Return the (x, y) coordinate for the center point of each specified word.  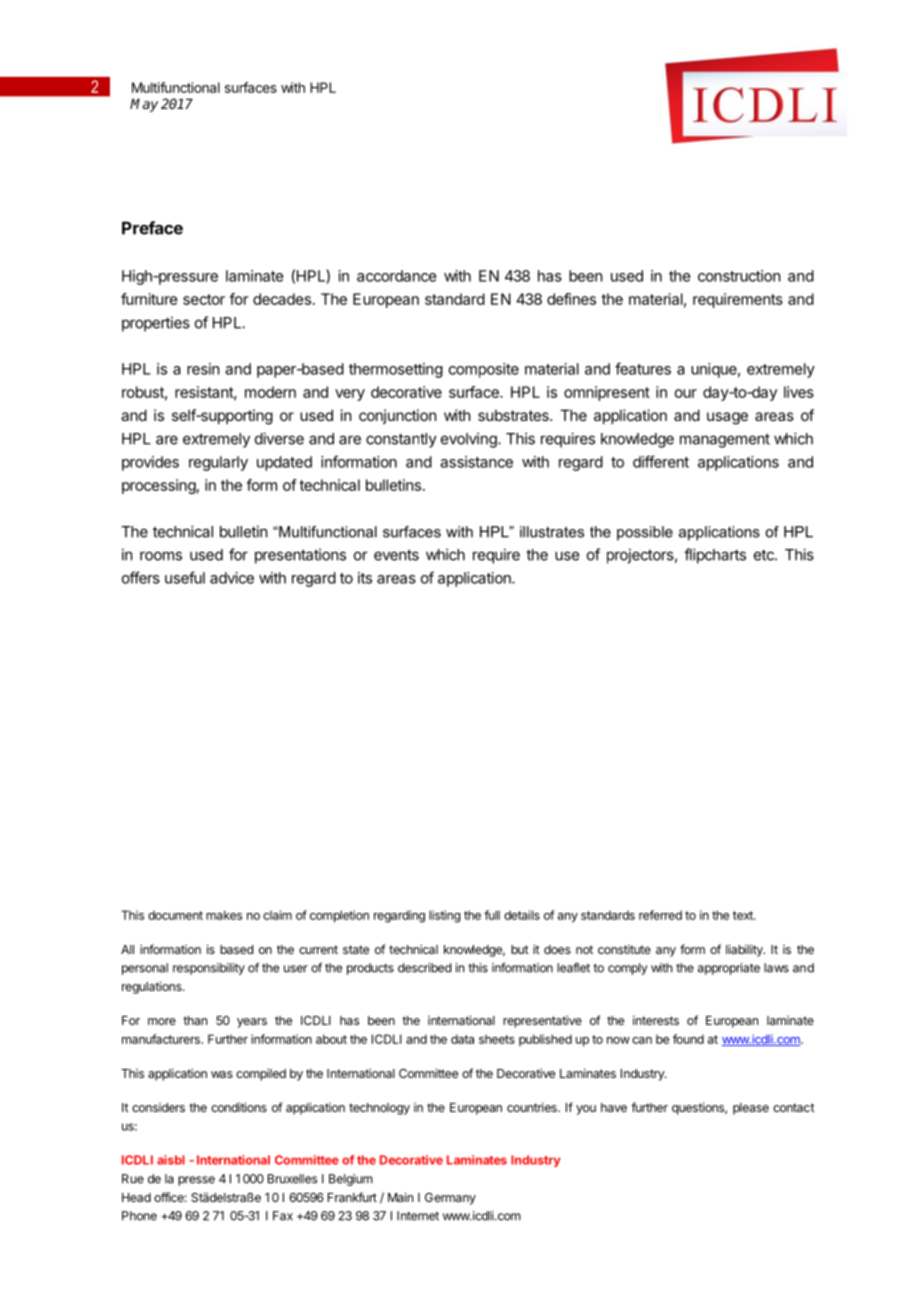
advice (232, 578)
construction (739, 276)
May (144, 105)
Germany (450, 1199)
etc (765, 555)
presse (196, 1181)
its (365, 578)
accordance (396, 276)
